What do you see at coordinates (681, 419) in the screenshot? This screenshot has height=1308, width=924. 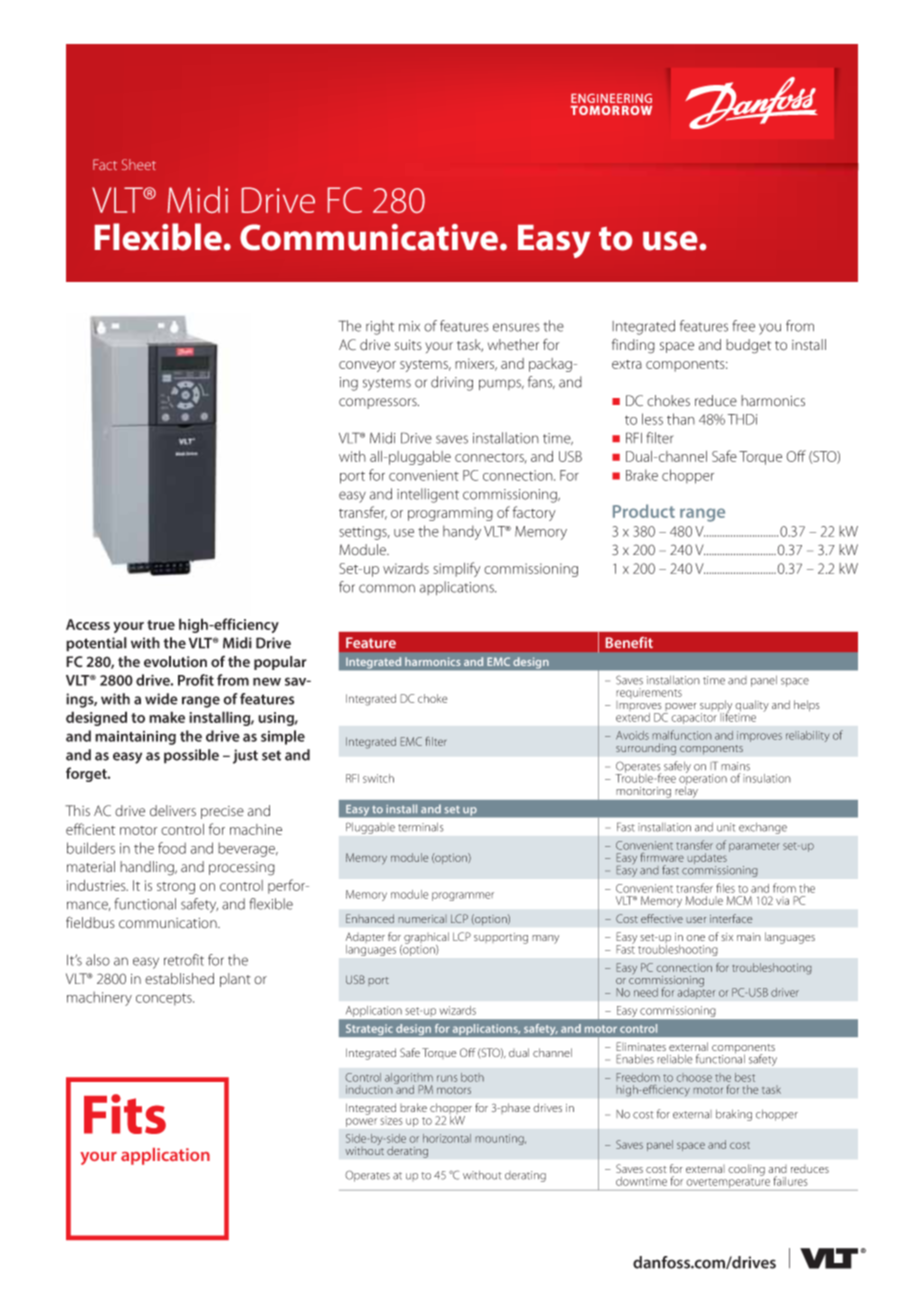 I see `than` at bounding box center [681, 419].
